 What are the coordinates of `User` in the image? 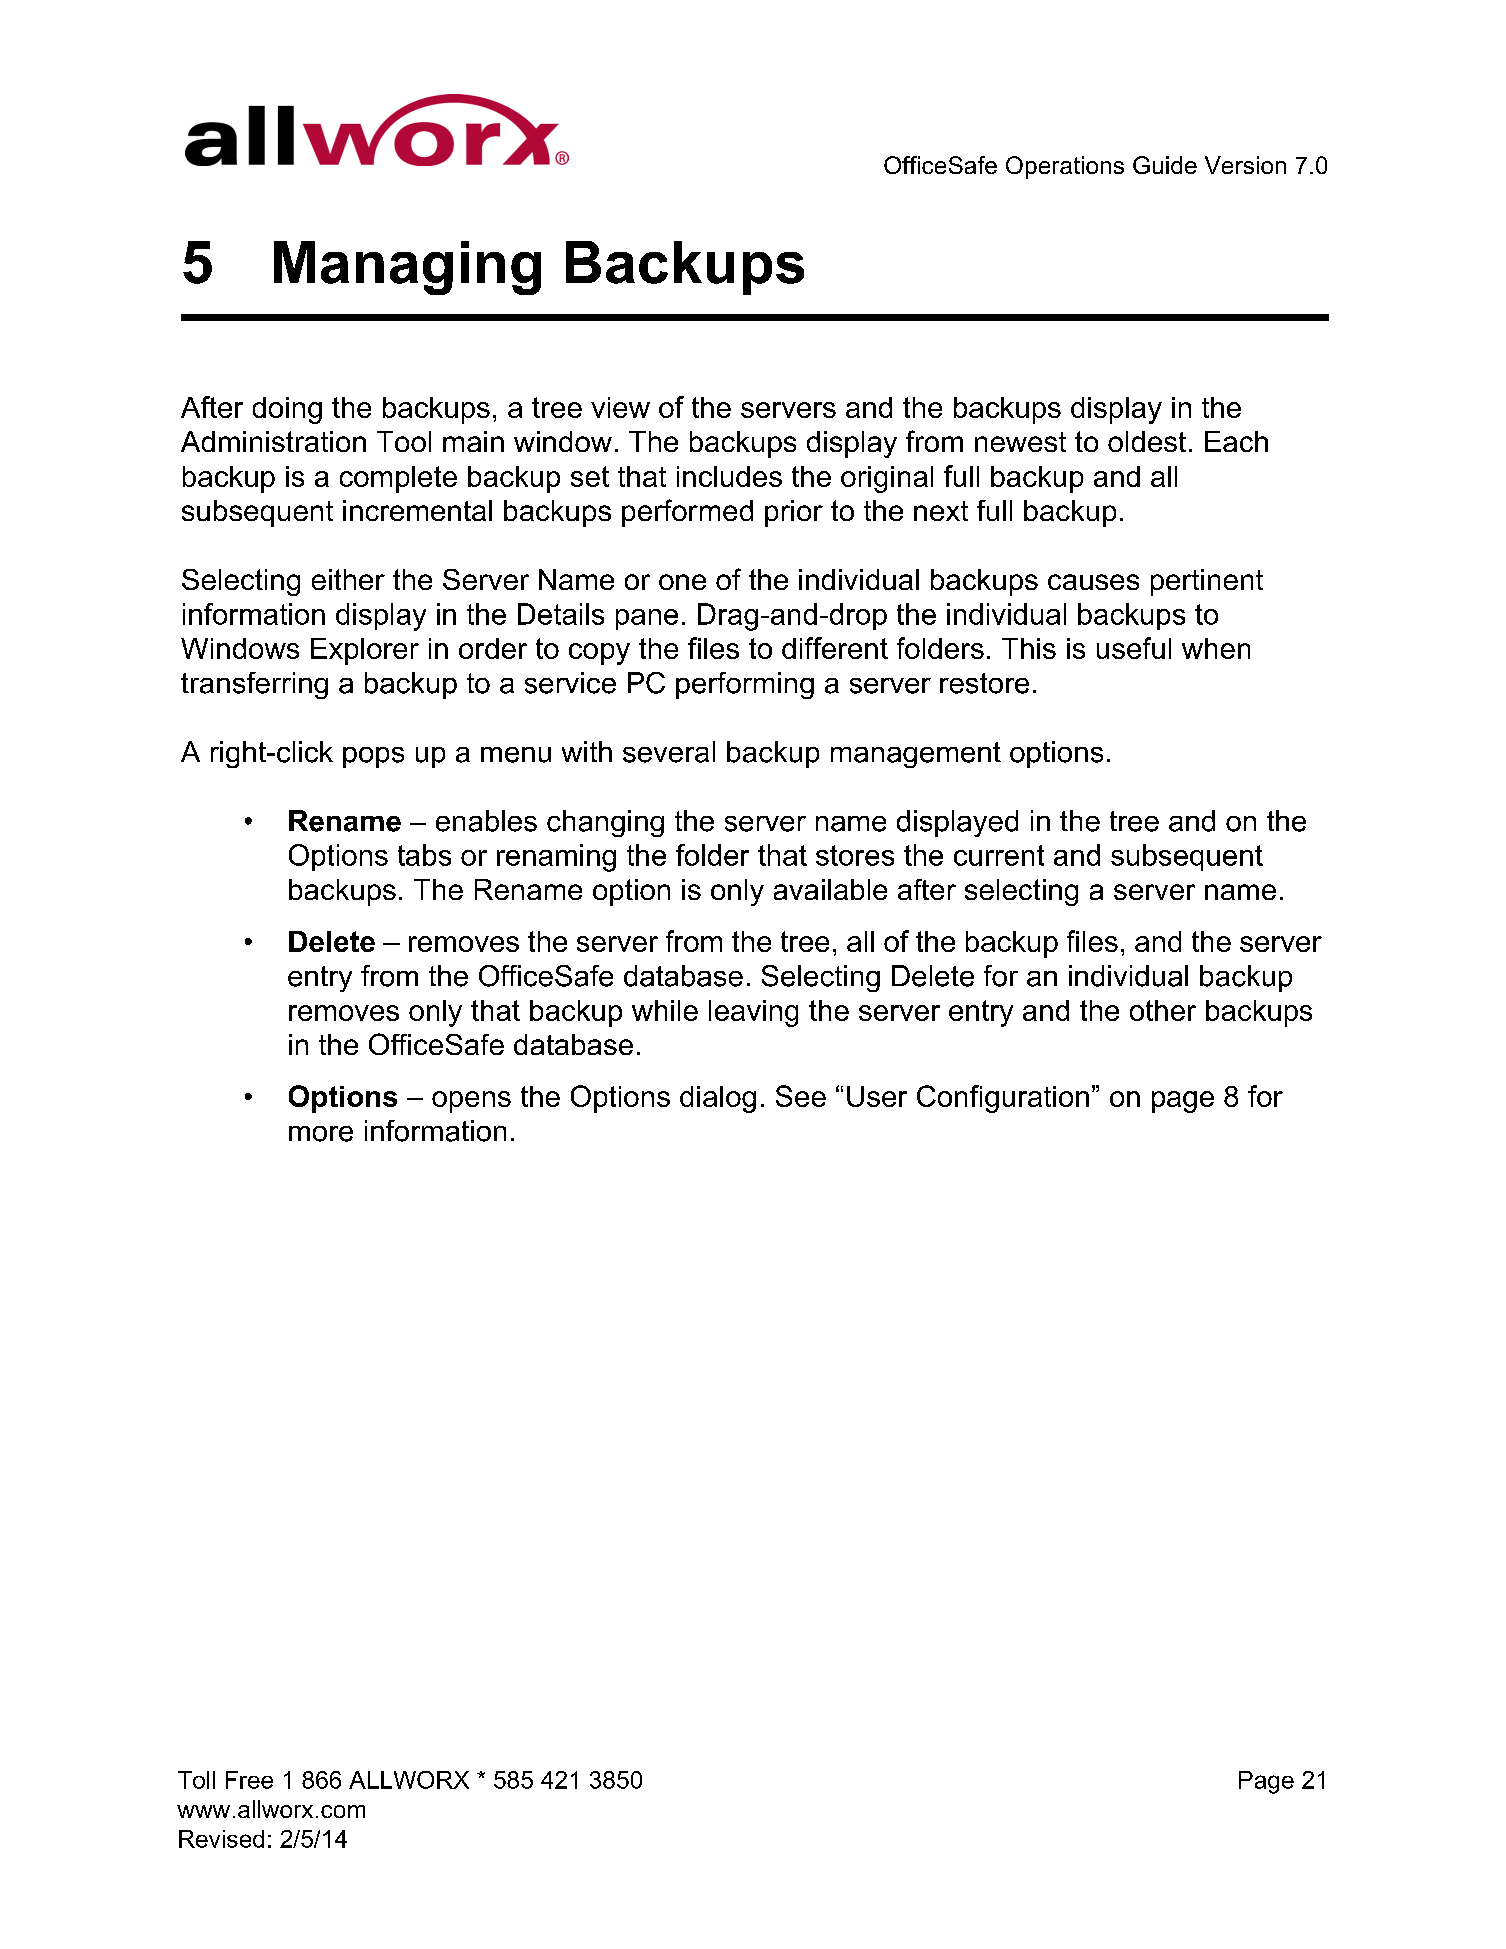 It's located at (877, 1096).
